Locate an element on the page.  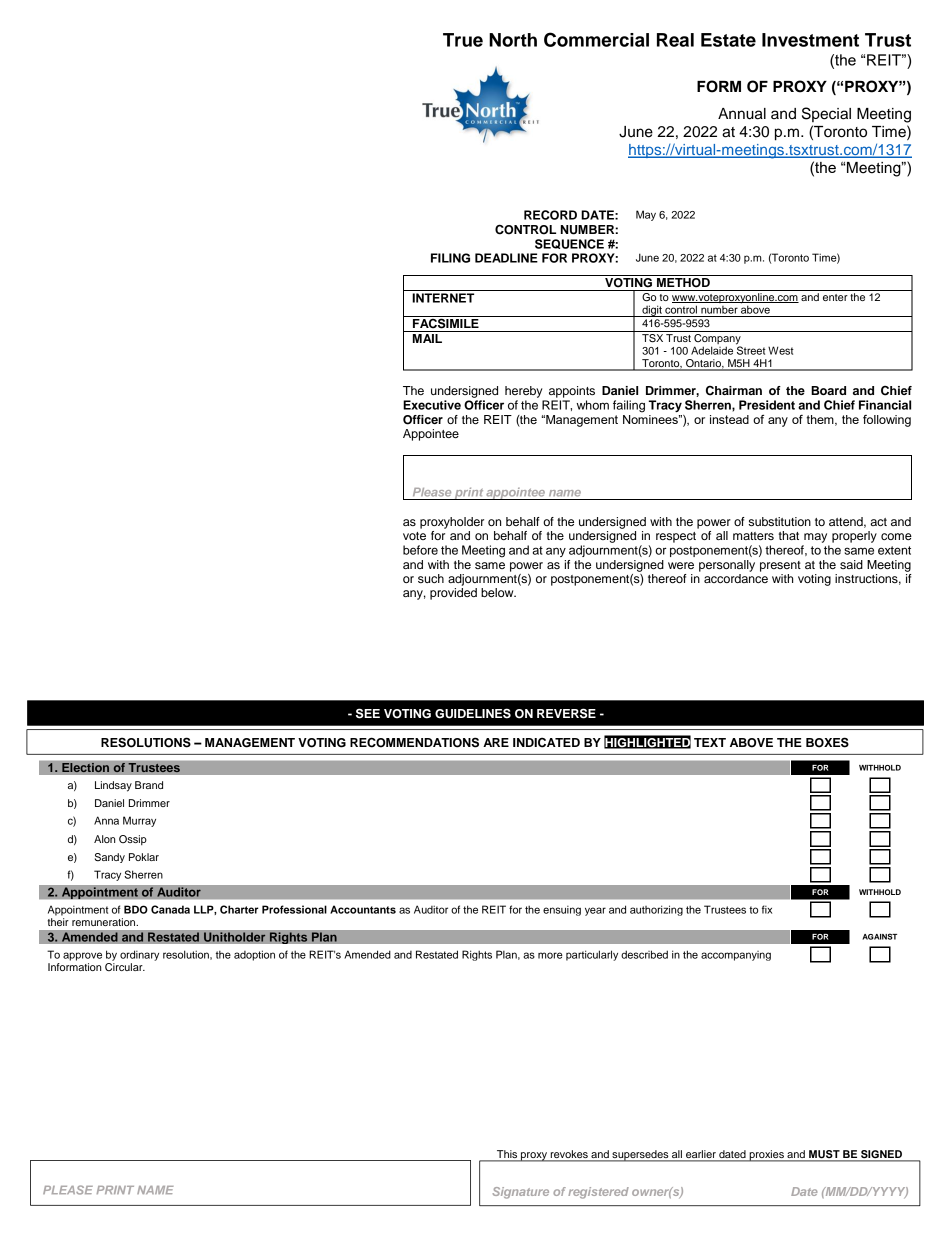
BOXES is located at coordinates (827, 742).
